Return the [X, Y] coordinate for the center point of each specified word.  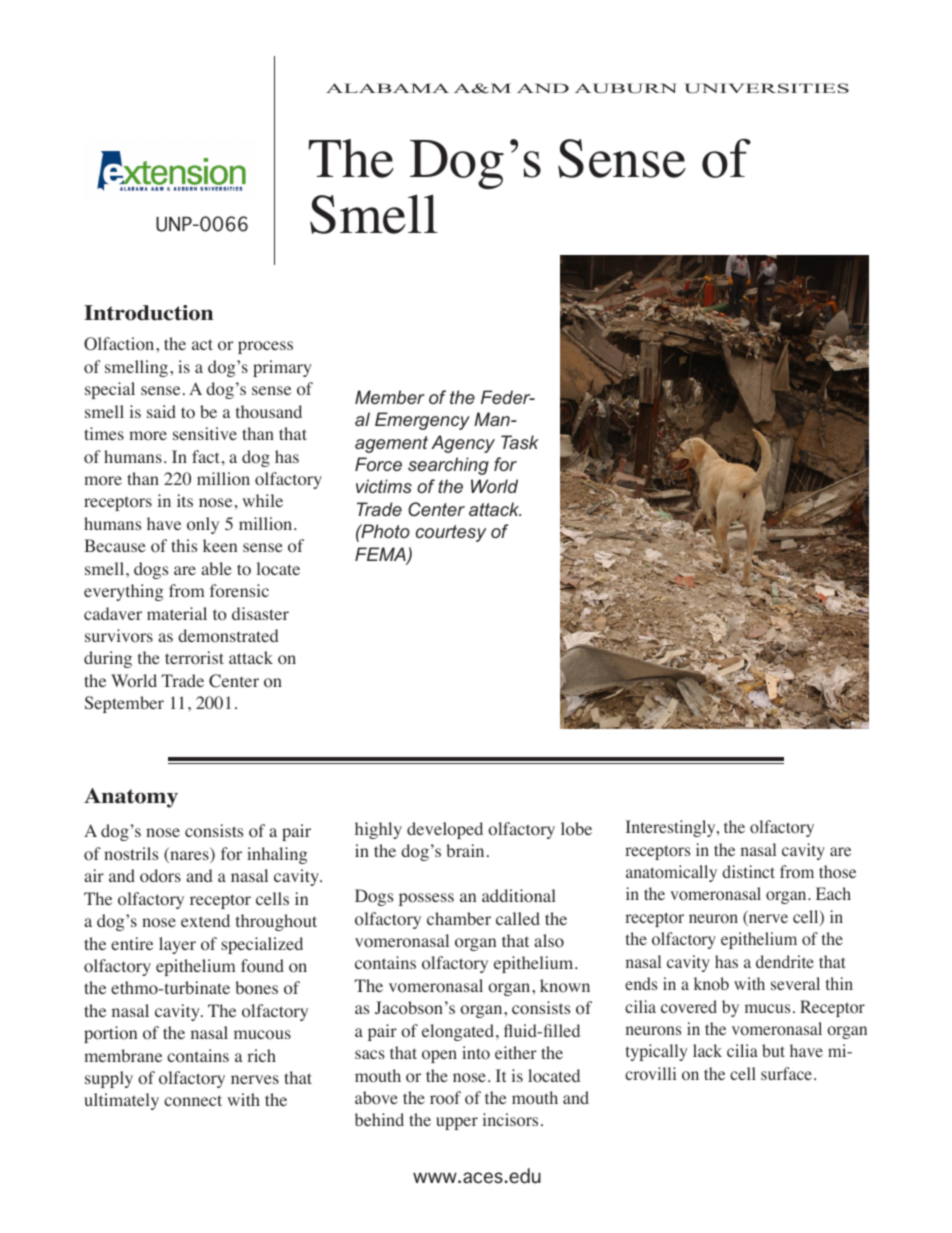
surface [788, 1073]
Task [520, 442]
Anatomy [131, 798]
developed [445, 830]
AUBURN [626, 88]
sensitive [205, 433]
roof [445, 1098]
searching [448, 466]
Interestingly [672, 828]
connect [193, 1101]
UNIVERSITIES [766, 88]
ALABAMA [387, 88]
